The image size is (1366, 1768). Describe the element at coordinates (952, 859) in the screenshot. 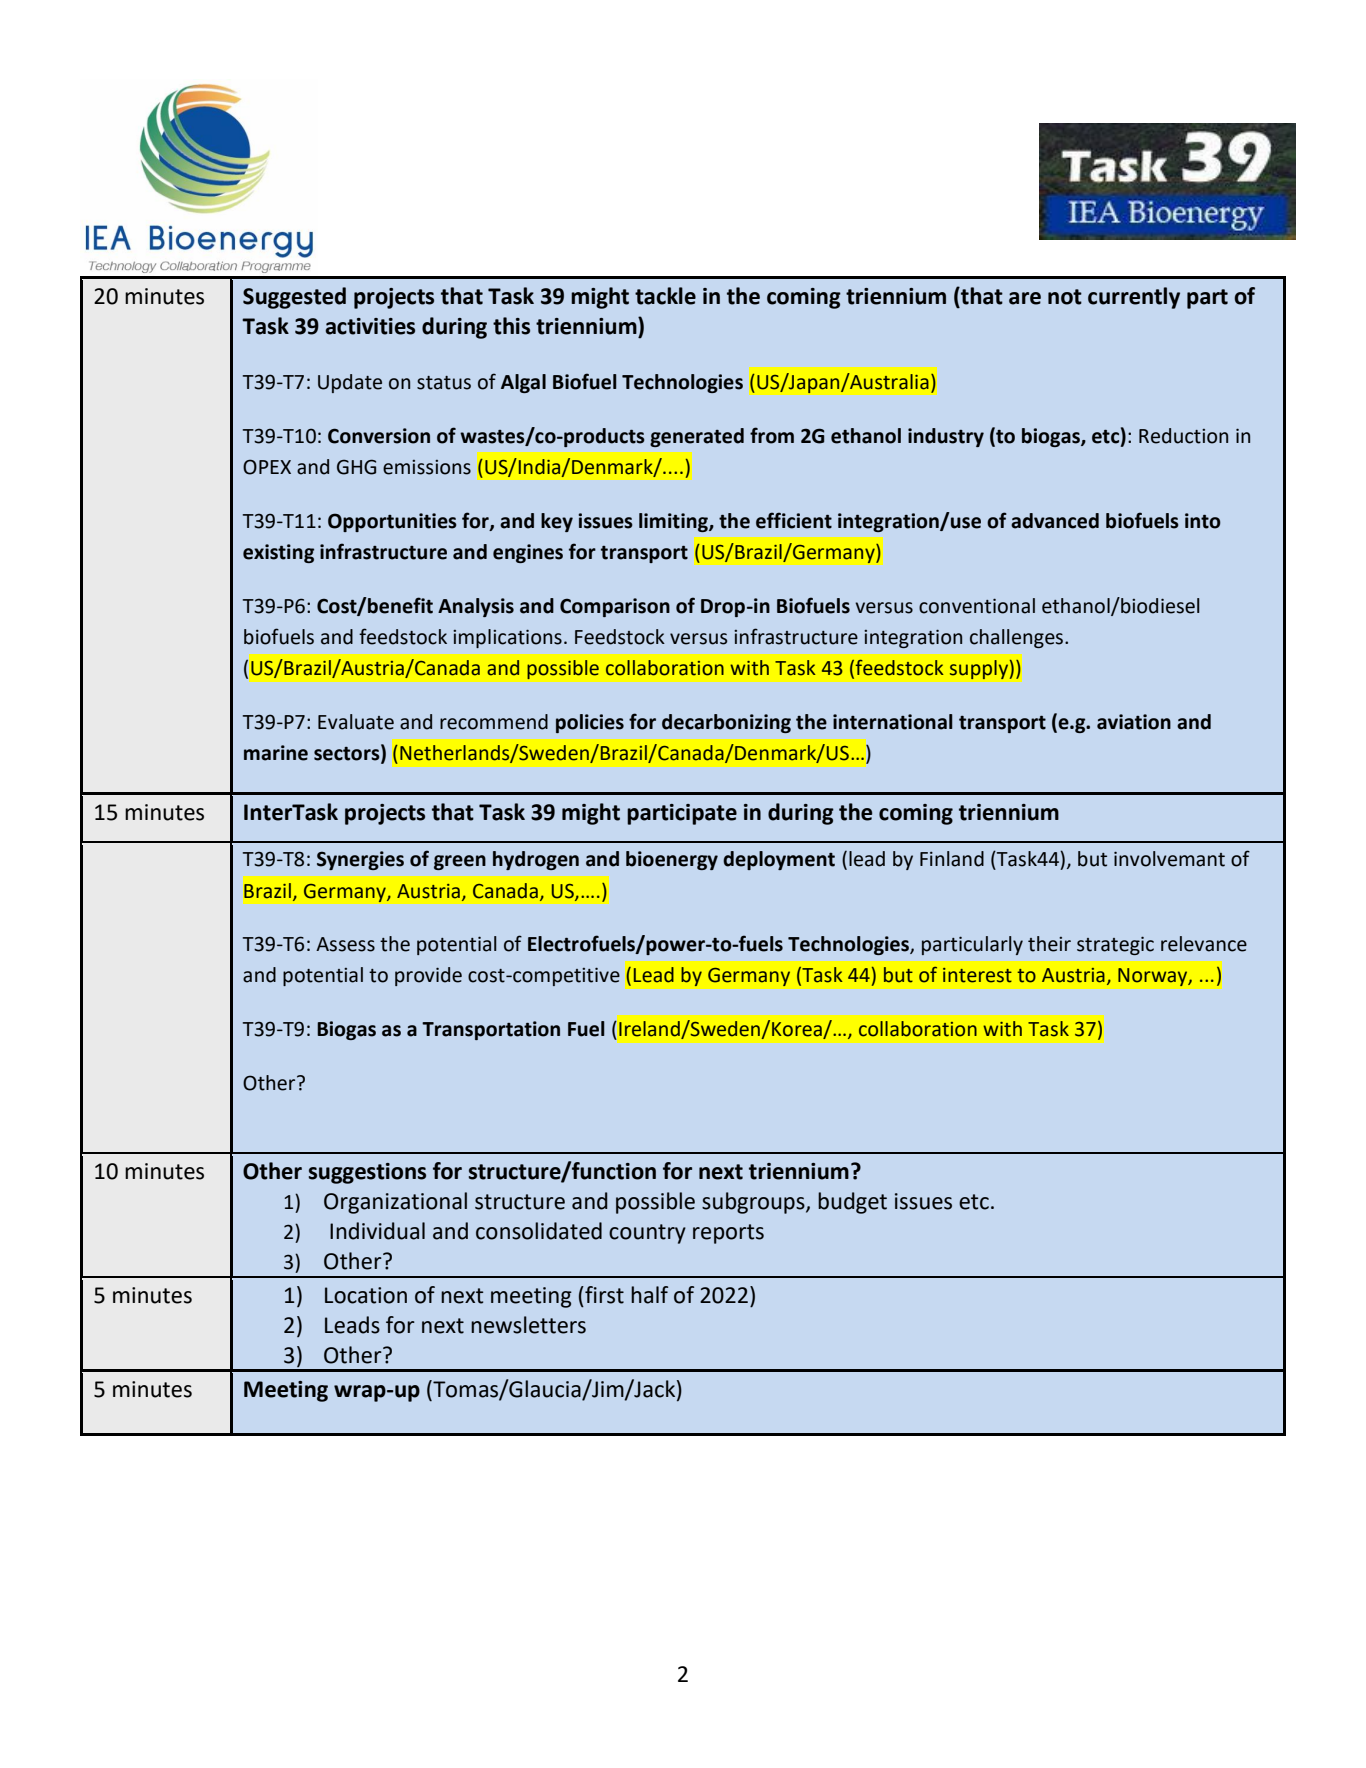

I see `Finland` at that location.
